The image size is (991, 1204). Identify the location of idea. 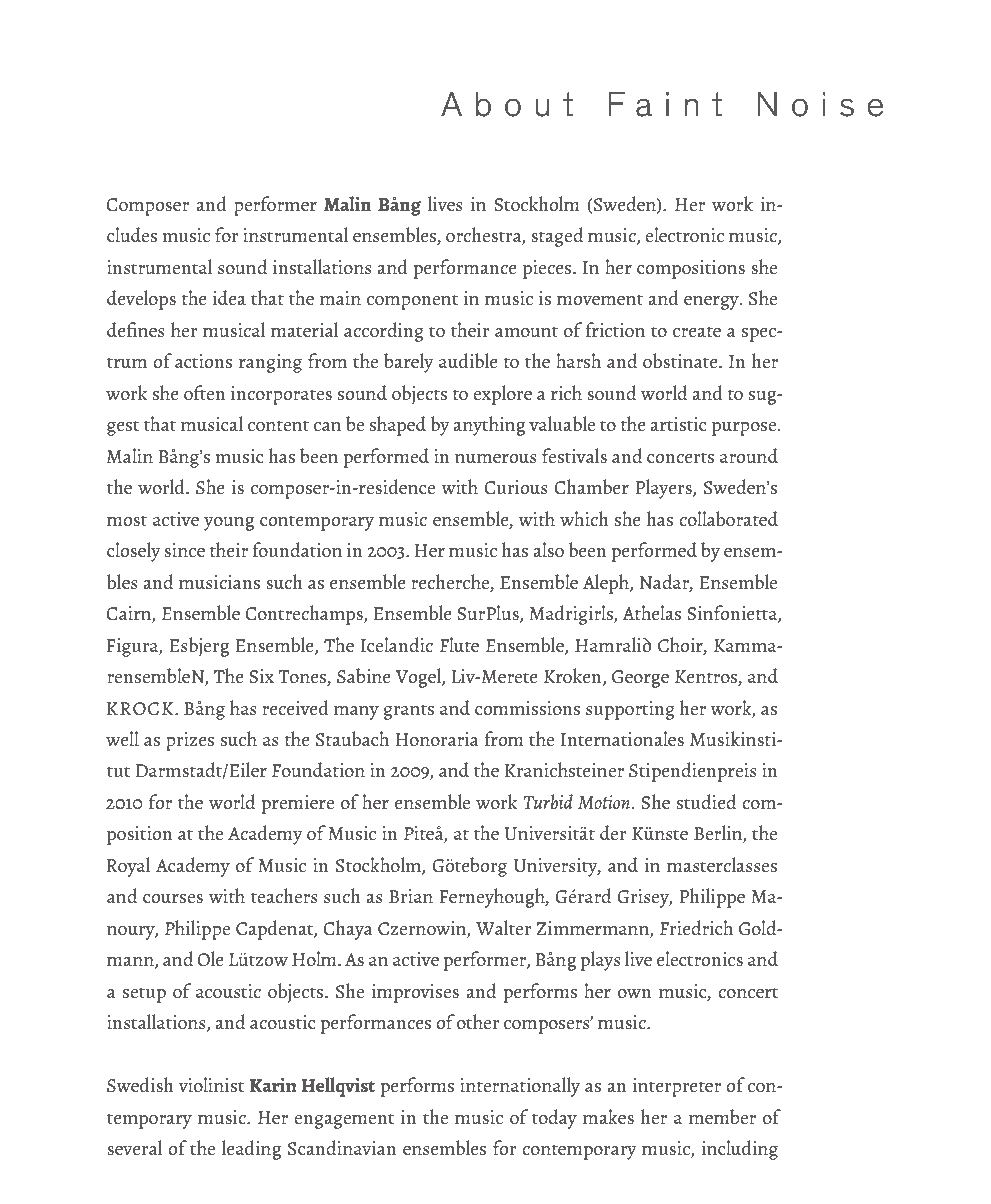
(229, 297).
